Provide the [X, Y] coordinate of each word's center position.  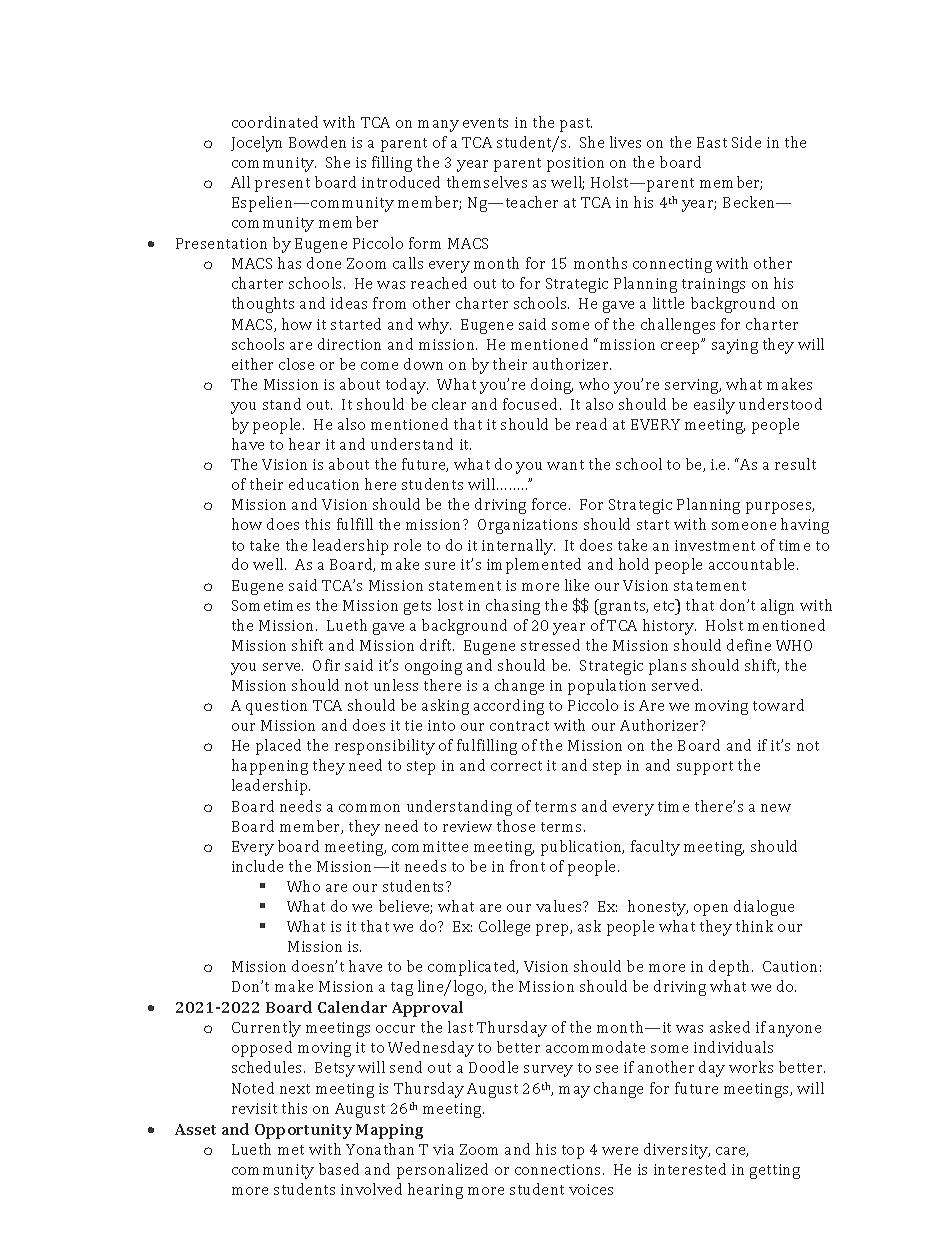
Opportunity [303, 1131]
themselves [487, 182]
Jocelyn [256, 144]
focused [532, 404]
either [252, 364]
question [276, 707]
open [711, 910]
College [504, 928]
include [257, 866]
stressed [550, 645]
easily [714, 406]
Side [746, 142]
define [749, 645]
